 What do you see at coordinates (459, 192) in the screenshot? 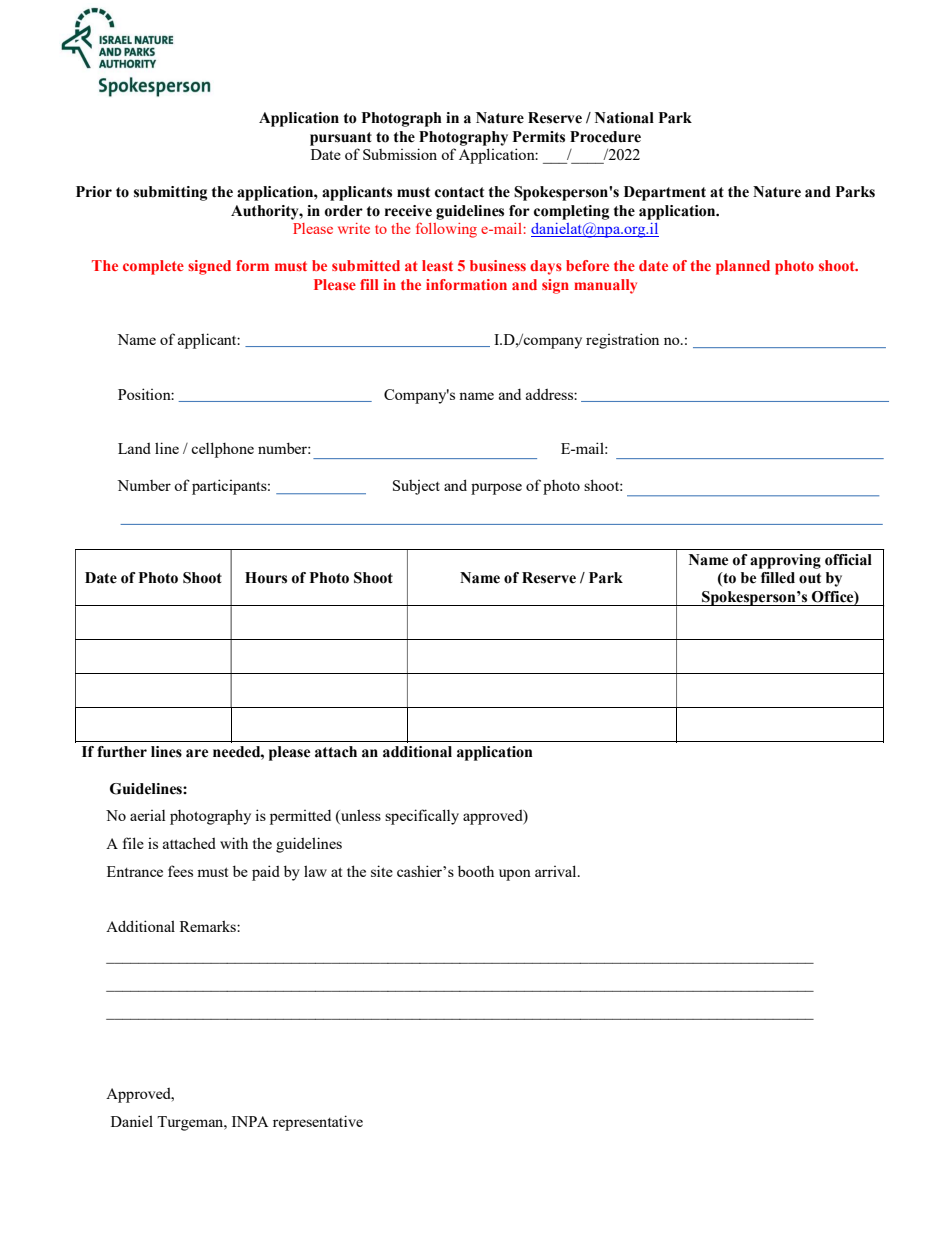
I see `contact` at bounding box center [459, 192].
